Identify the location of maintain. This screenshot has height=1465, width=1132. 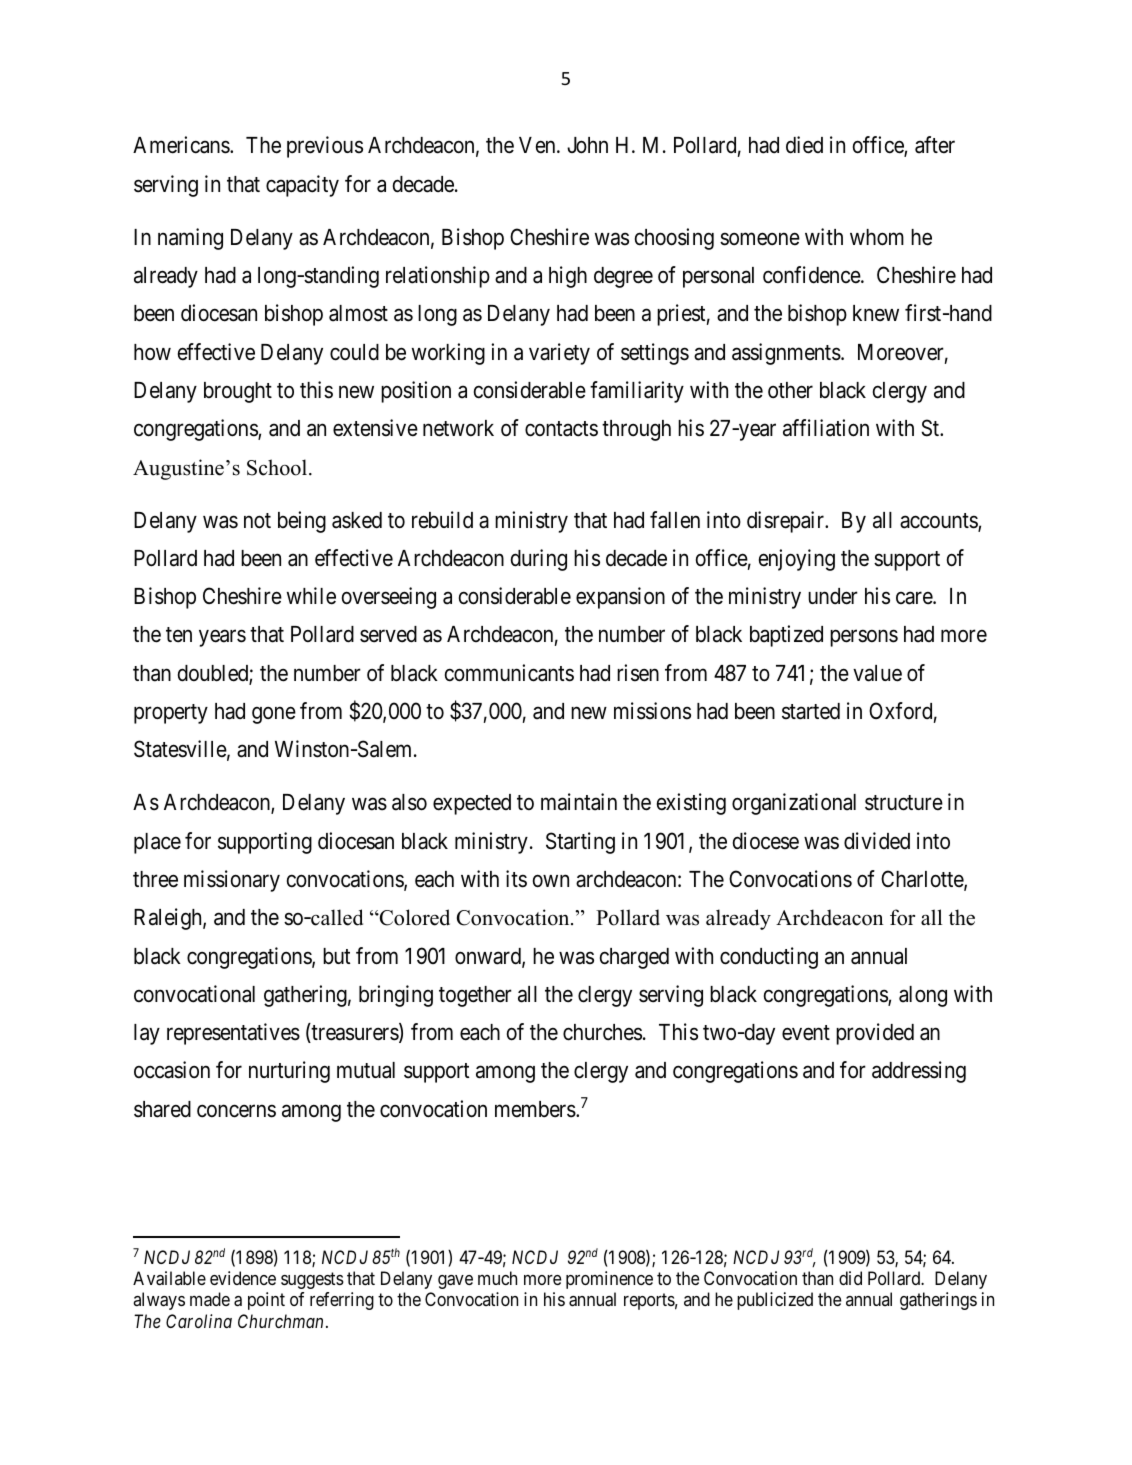
(579, 802).
